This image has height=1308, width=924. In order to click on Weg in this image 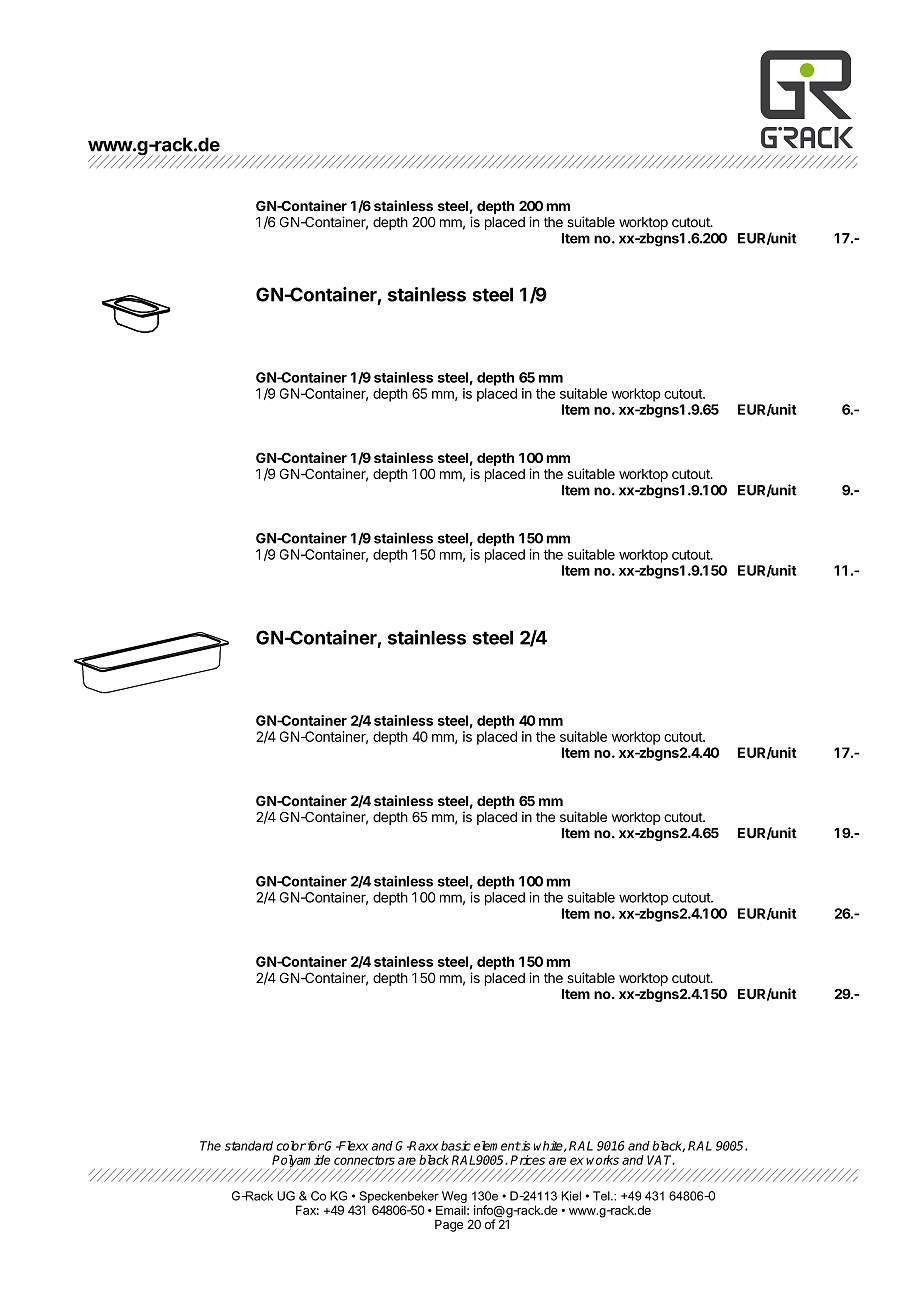, I will do `click(454, 1197)`.
